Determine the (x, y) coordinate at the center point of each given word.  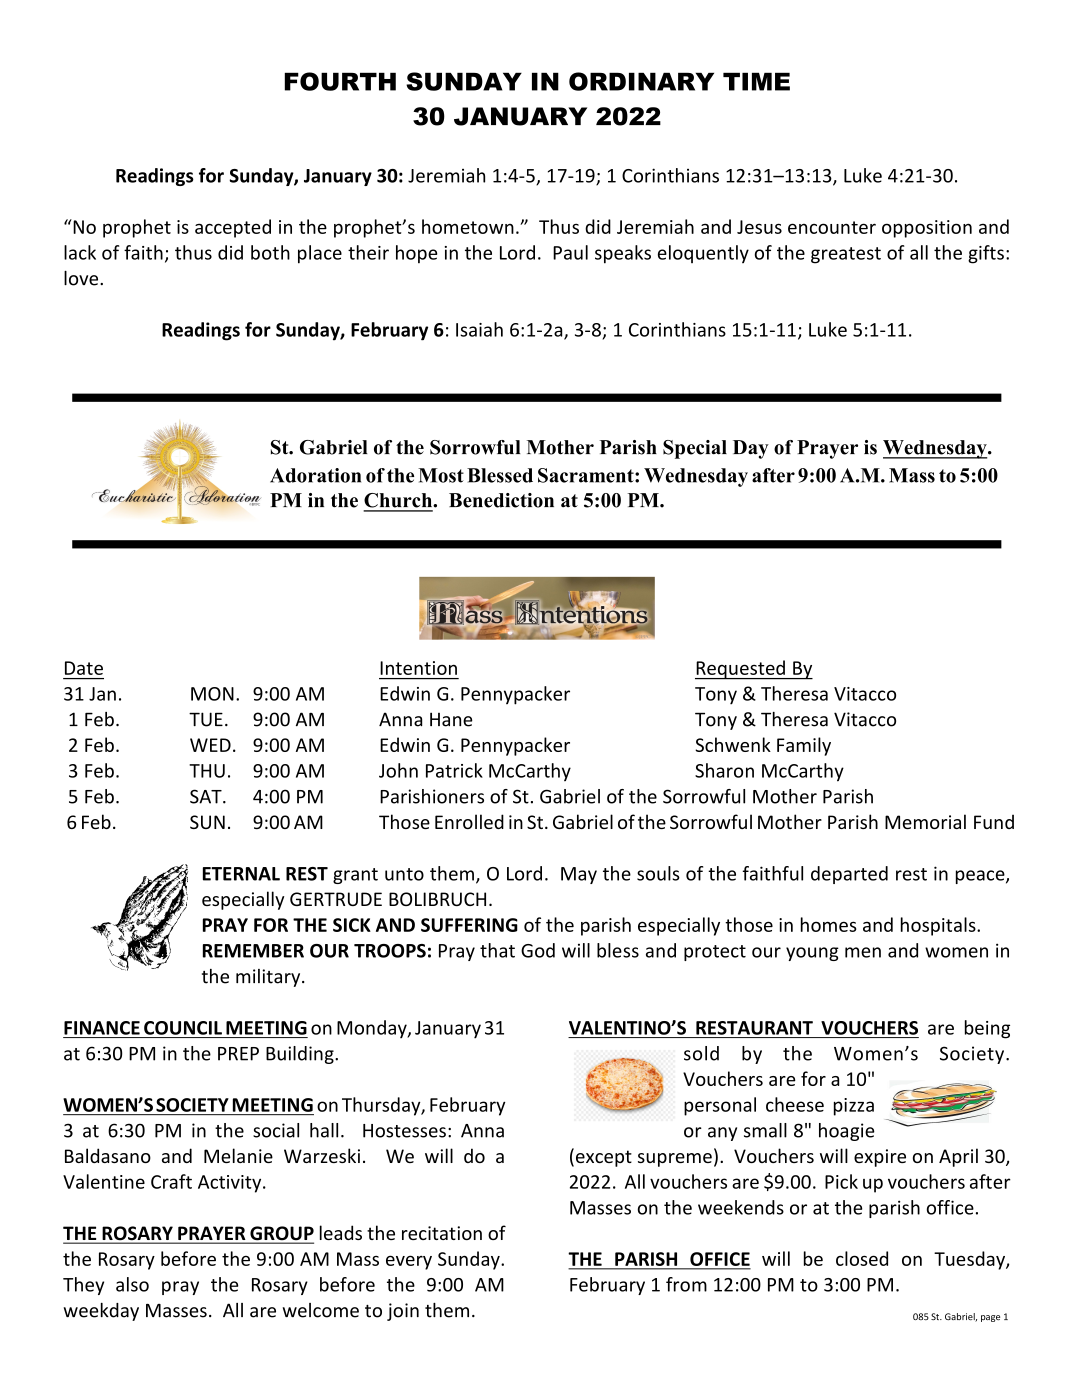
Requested (741, 670)
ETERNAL (241, 874)
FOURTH (340, 81)
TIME (756, 81)
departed (849, 875)
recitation (442, 1233)
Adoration (315, 475)
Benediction (501, 500)
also (132, 1284)
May (579, 875)
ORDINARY (641, 81)
